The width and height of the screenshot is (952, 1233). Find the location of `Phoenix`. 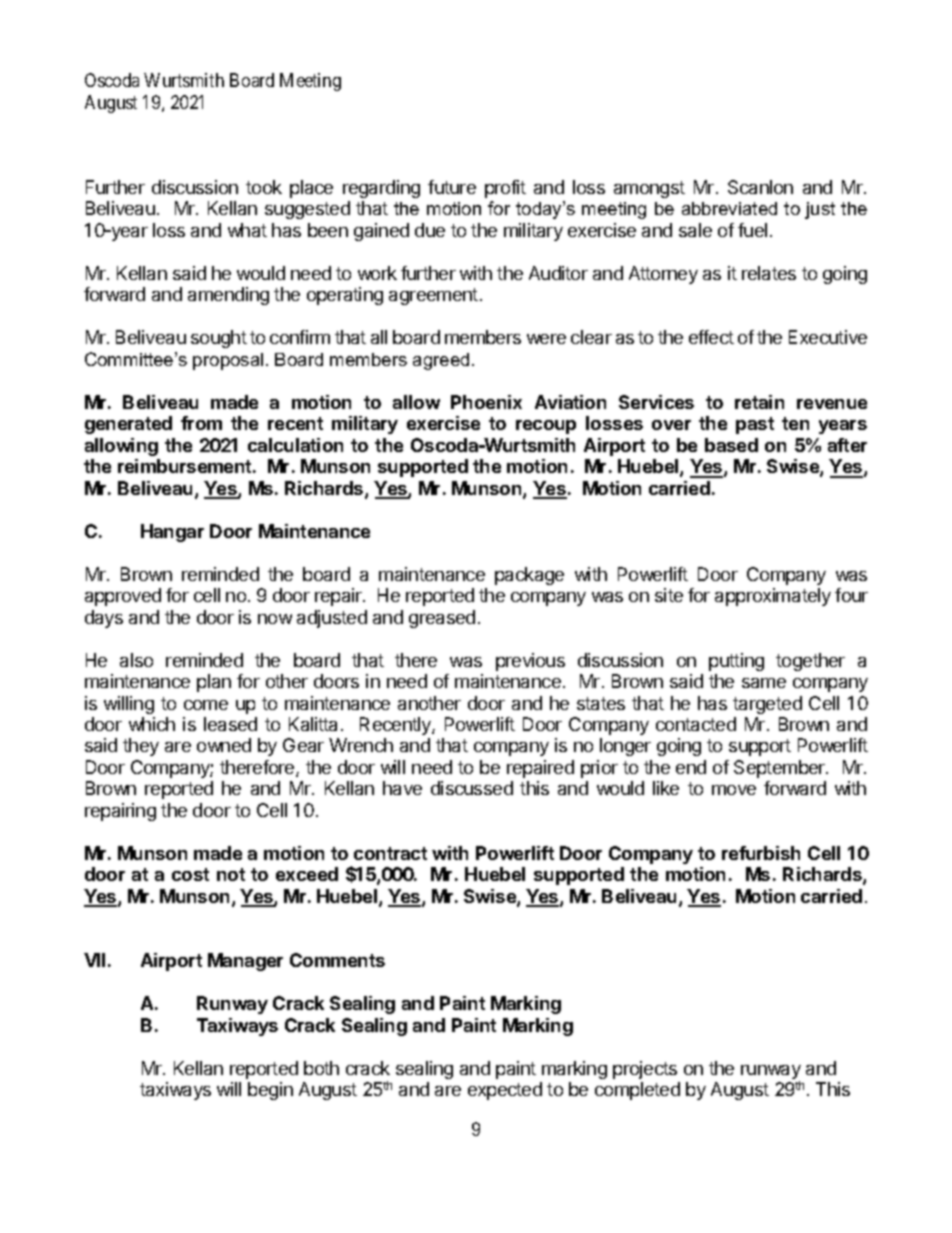

Phoenix is located at coordinates (486, 402).
